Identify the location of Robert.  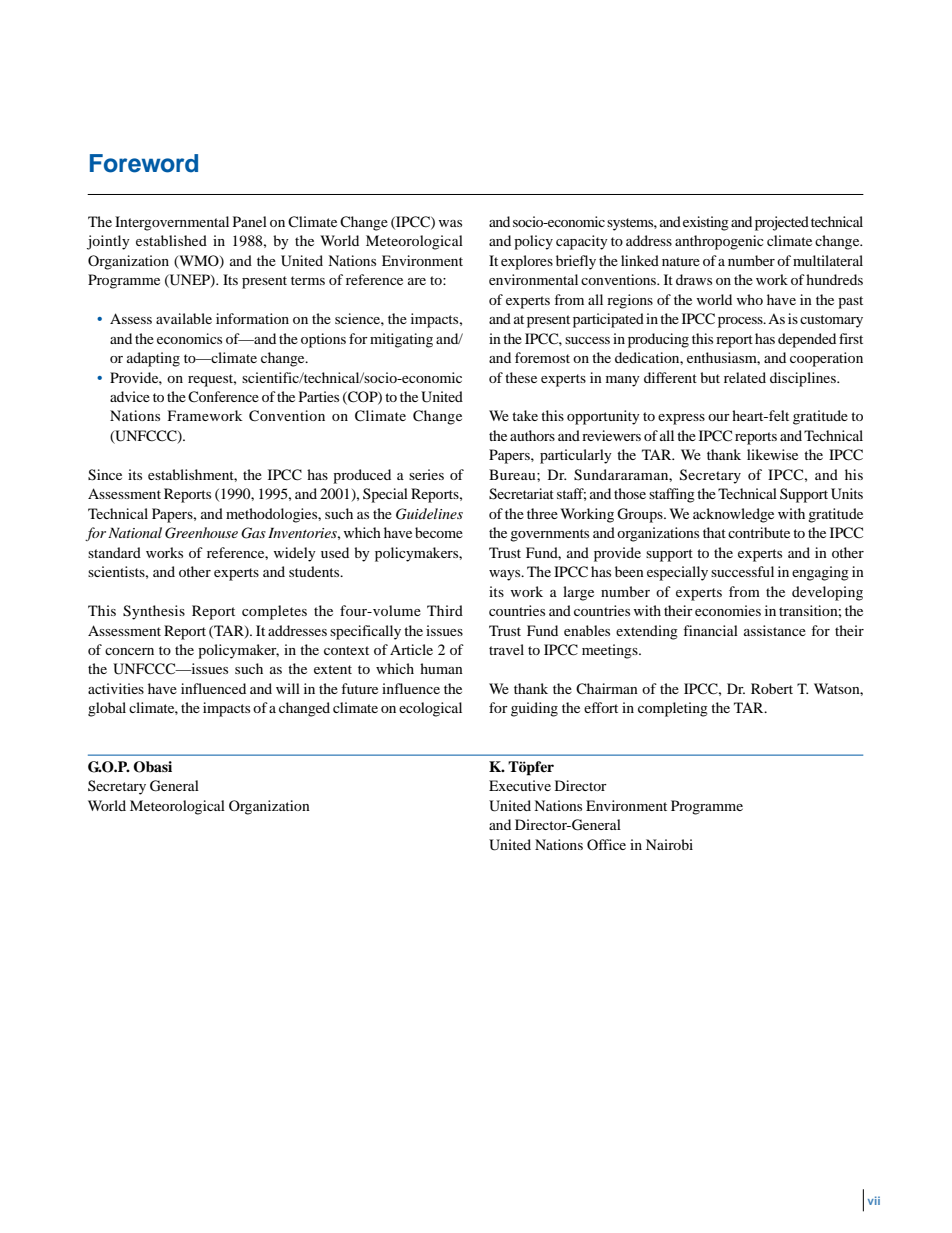
(772, 688).
